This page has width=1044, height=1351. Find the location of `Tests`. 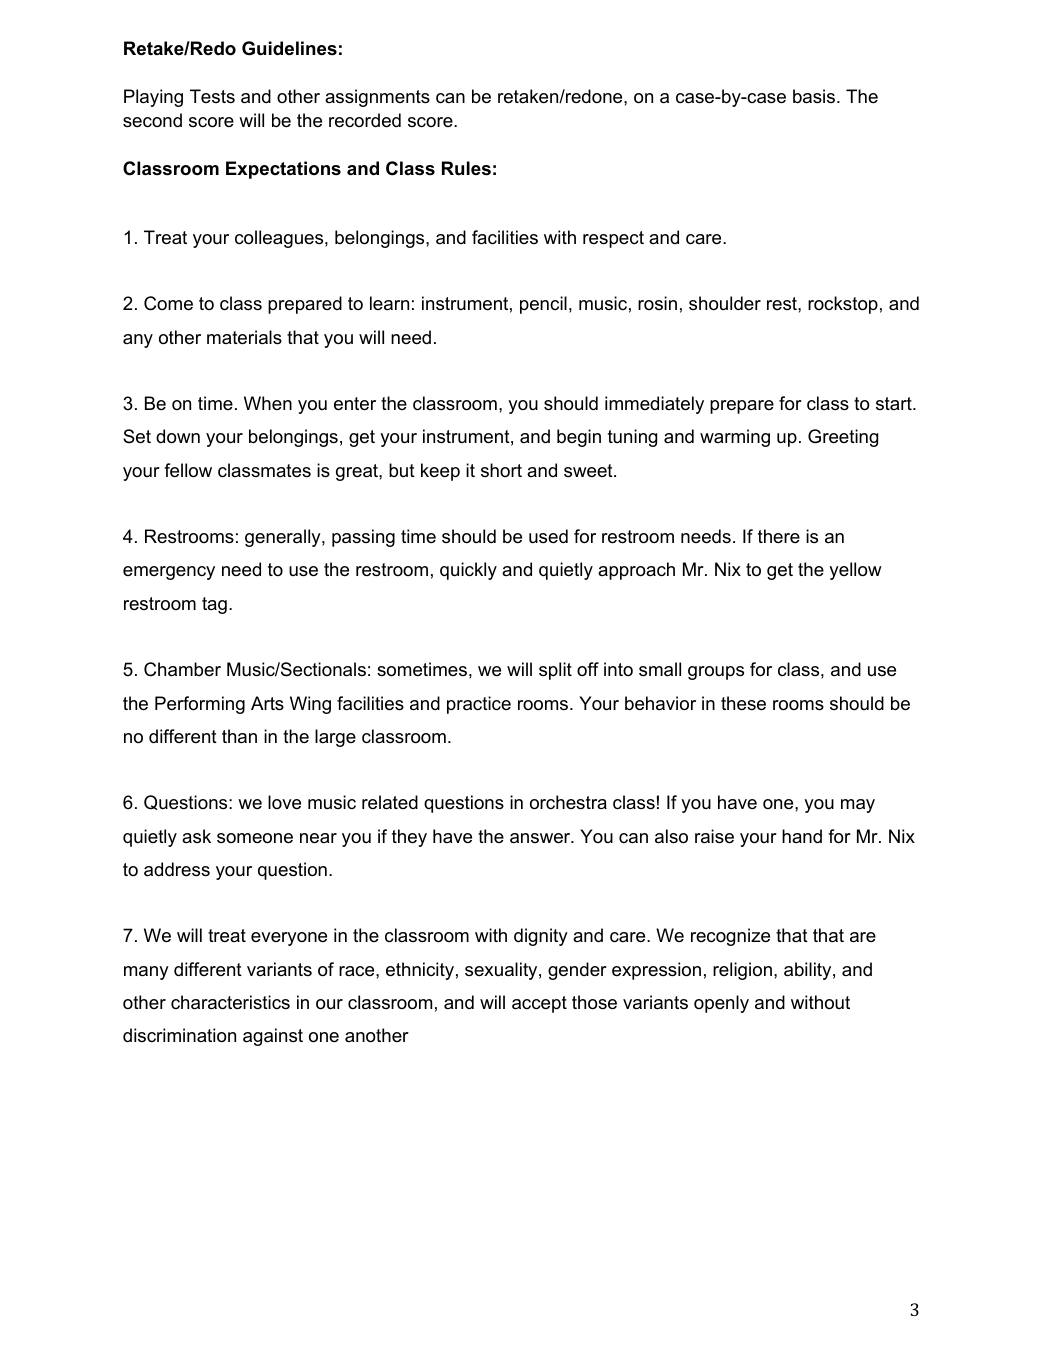

Tests is located at coordinates (212, 96).
